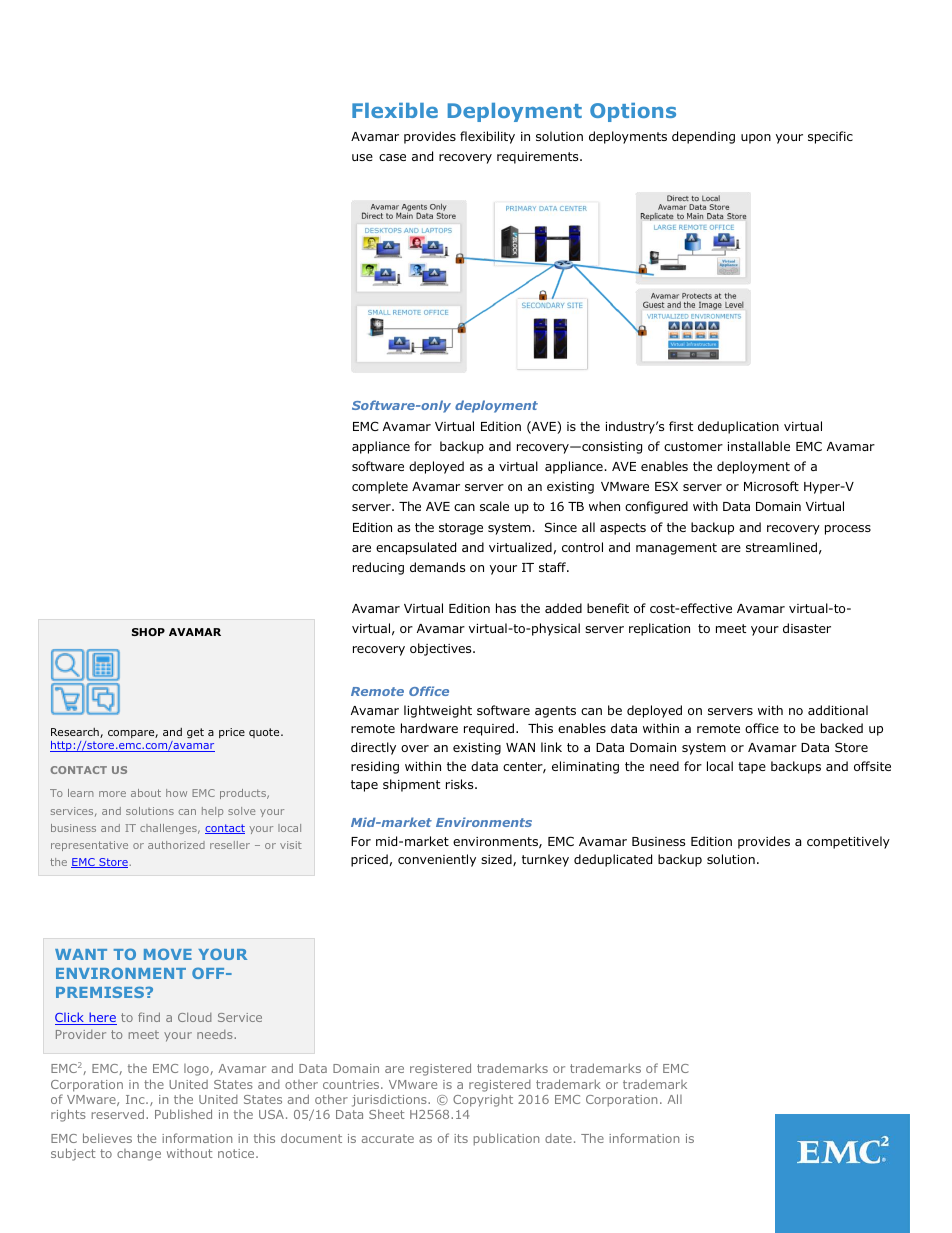  What do you see at coordinates (756, 139) in the image?
I see `upon` at bounding box center [756, 139].
